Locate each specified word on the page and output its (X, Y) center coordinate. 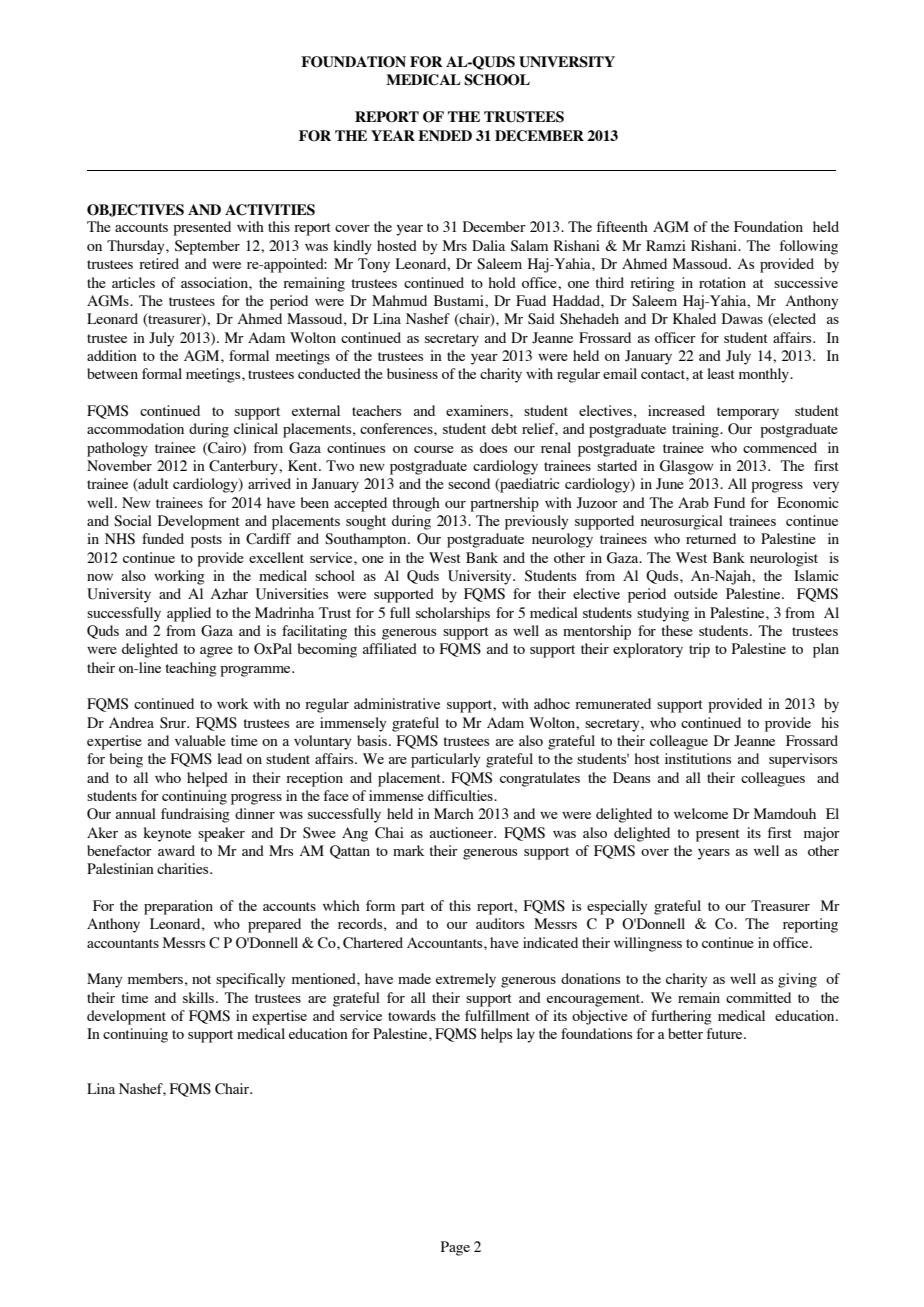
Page (455, 1248)
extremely (466, 980)
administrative (397, 703)
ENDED (445, 135)
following (809, 247)
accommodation (135, 428)
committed (758, 997)
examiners (478, 410)
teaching (191, 669)
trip (699, 650)
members (155, 978)
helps (496, 1035)
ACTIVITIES (270, 210)
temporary (748, 413)
